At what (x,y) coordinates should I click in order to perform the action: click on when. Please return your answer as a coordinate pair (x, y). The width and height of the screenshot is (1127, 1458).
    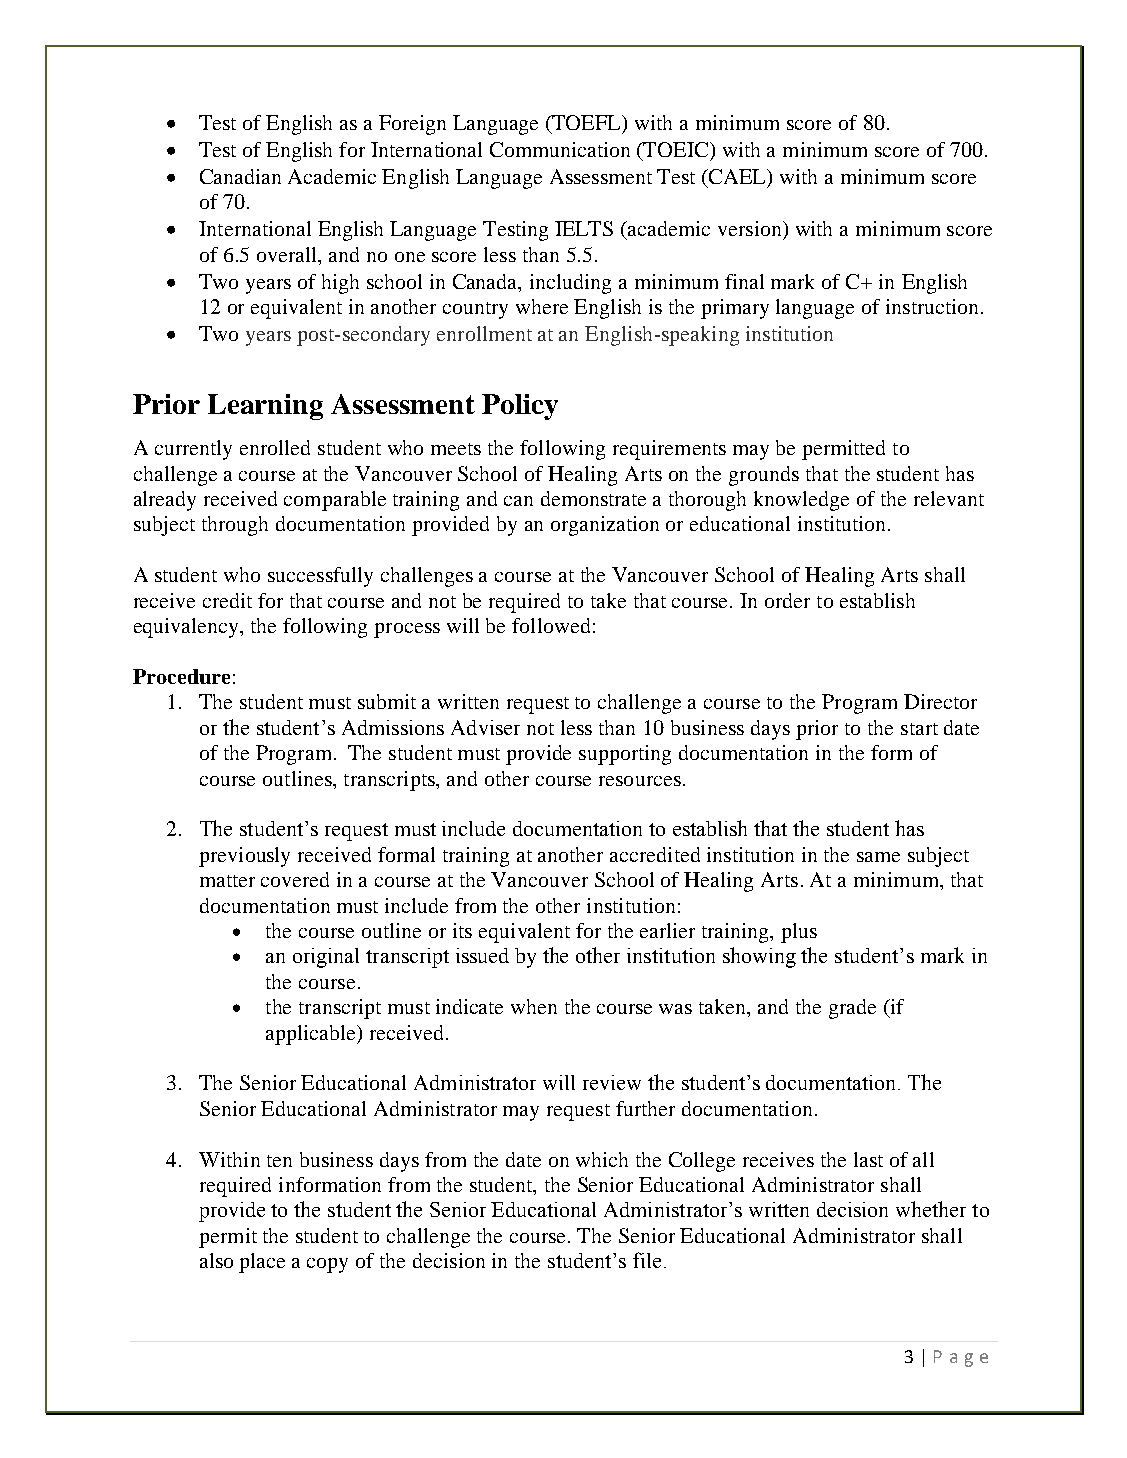
    Looking at the image, I should click on (534, 1006).
